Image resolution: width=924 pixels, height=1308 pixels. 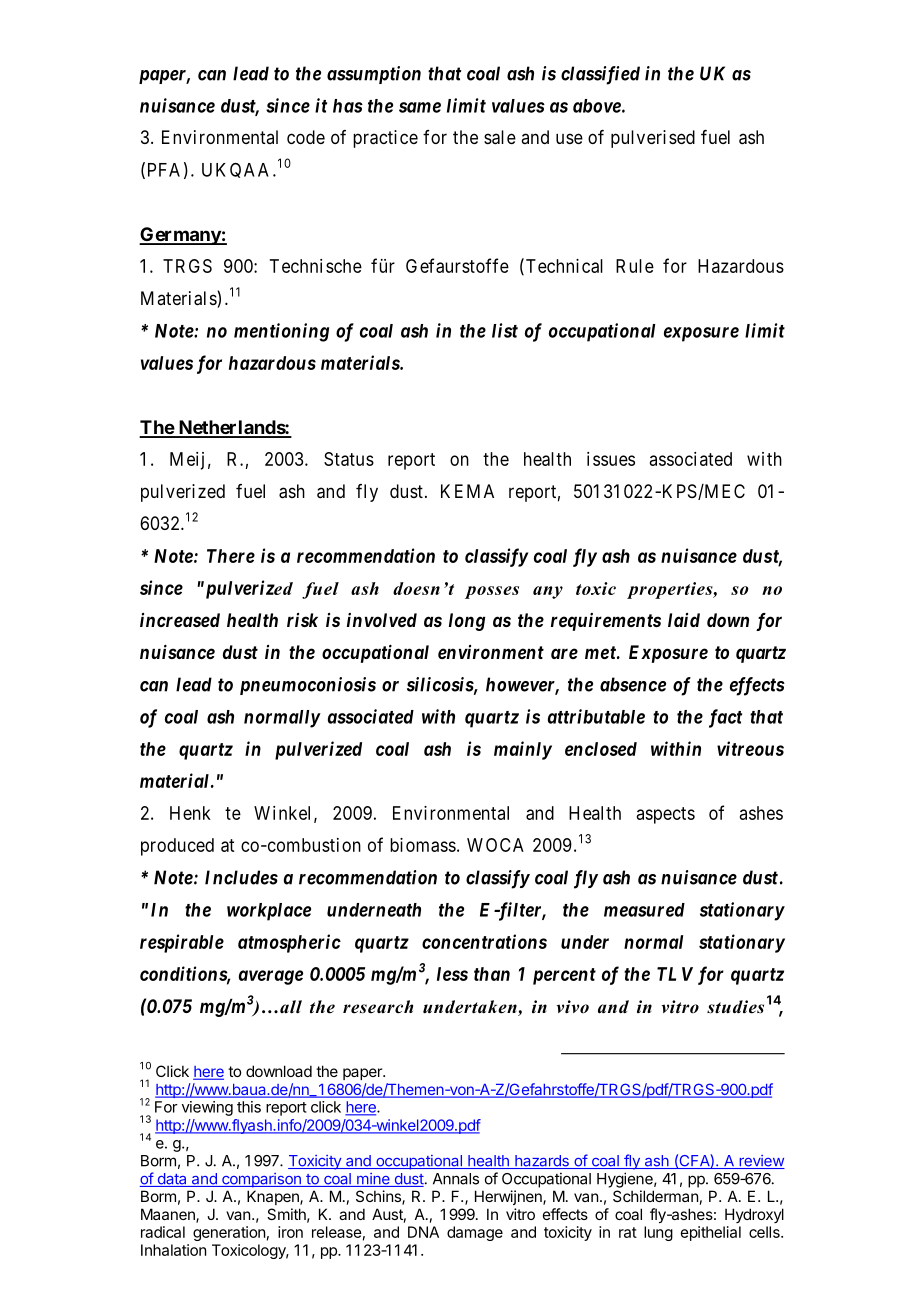 What do you see at coordinates (306, 137) in the screenshot?
I see `code` at bounding box center [306, 137].
